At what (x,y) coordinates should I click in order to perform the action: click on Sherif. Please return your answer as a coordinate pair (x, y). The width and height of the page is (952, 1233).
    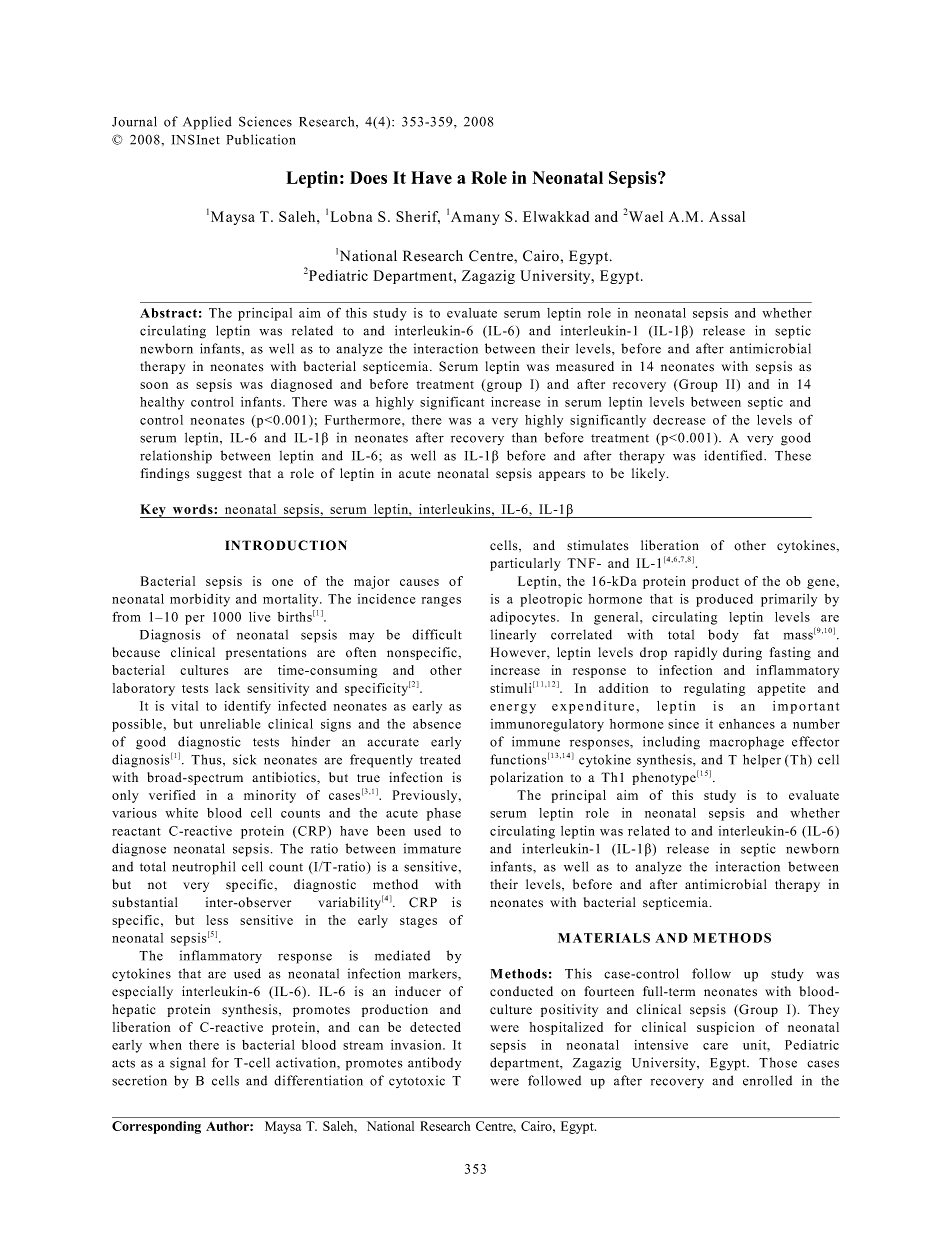
    Looking at the image, I should click on (418, 217).
